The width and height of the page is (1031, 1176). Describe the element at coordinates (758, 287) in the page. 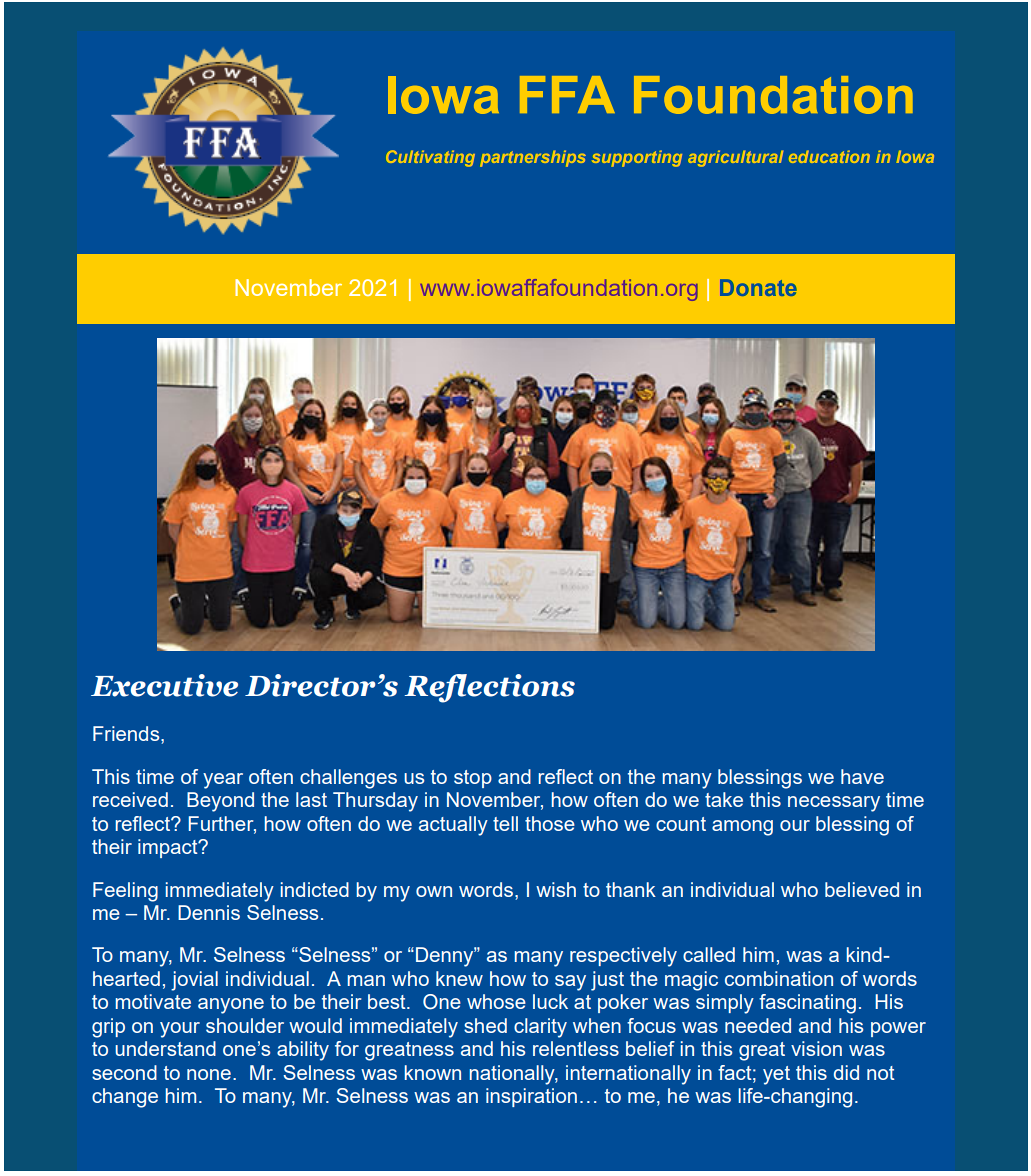

I see `Donate` at that location.
